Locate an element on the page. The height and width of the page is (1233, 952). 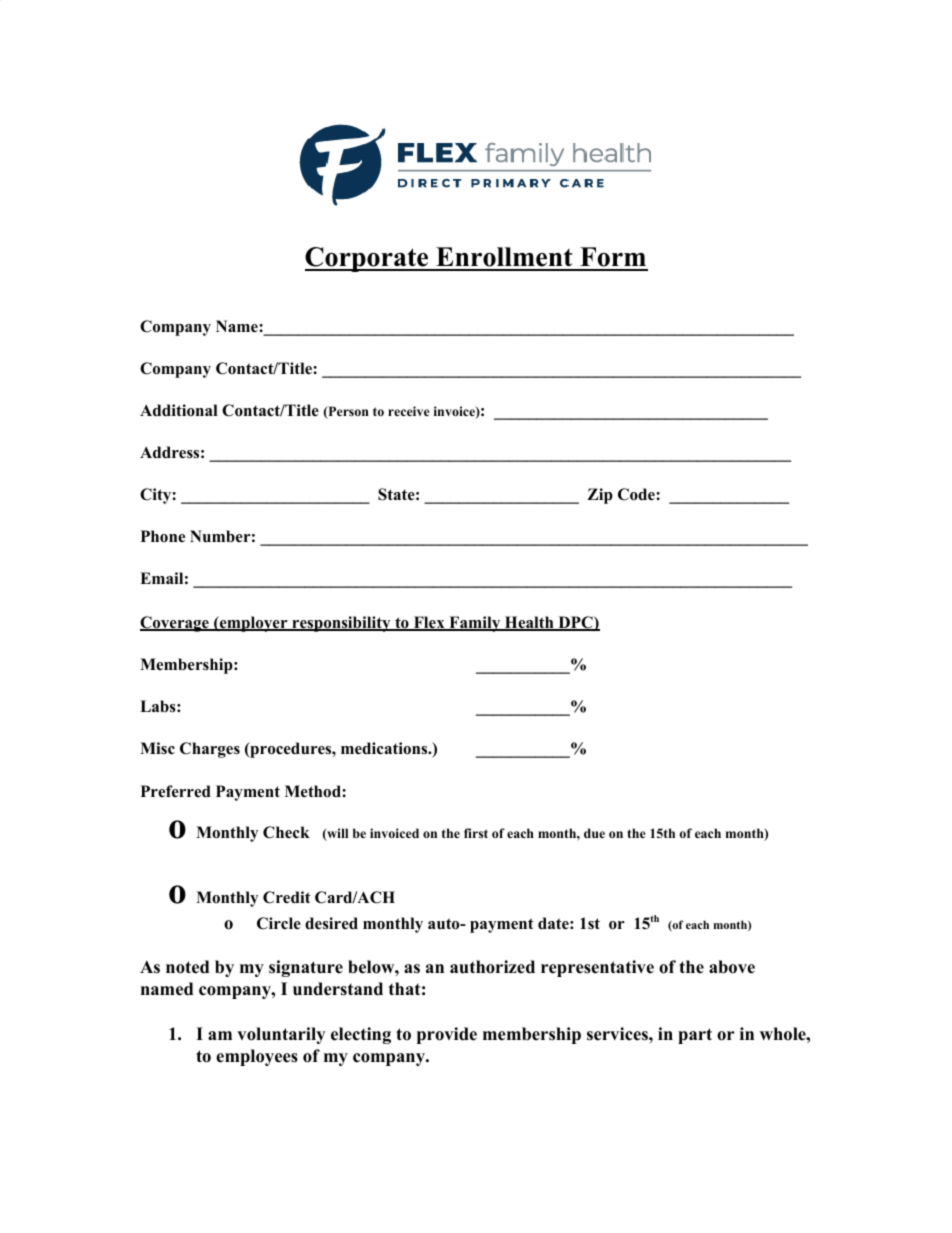
receive is located at coordinates (409, 411).
